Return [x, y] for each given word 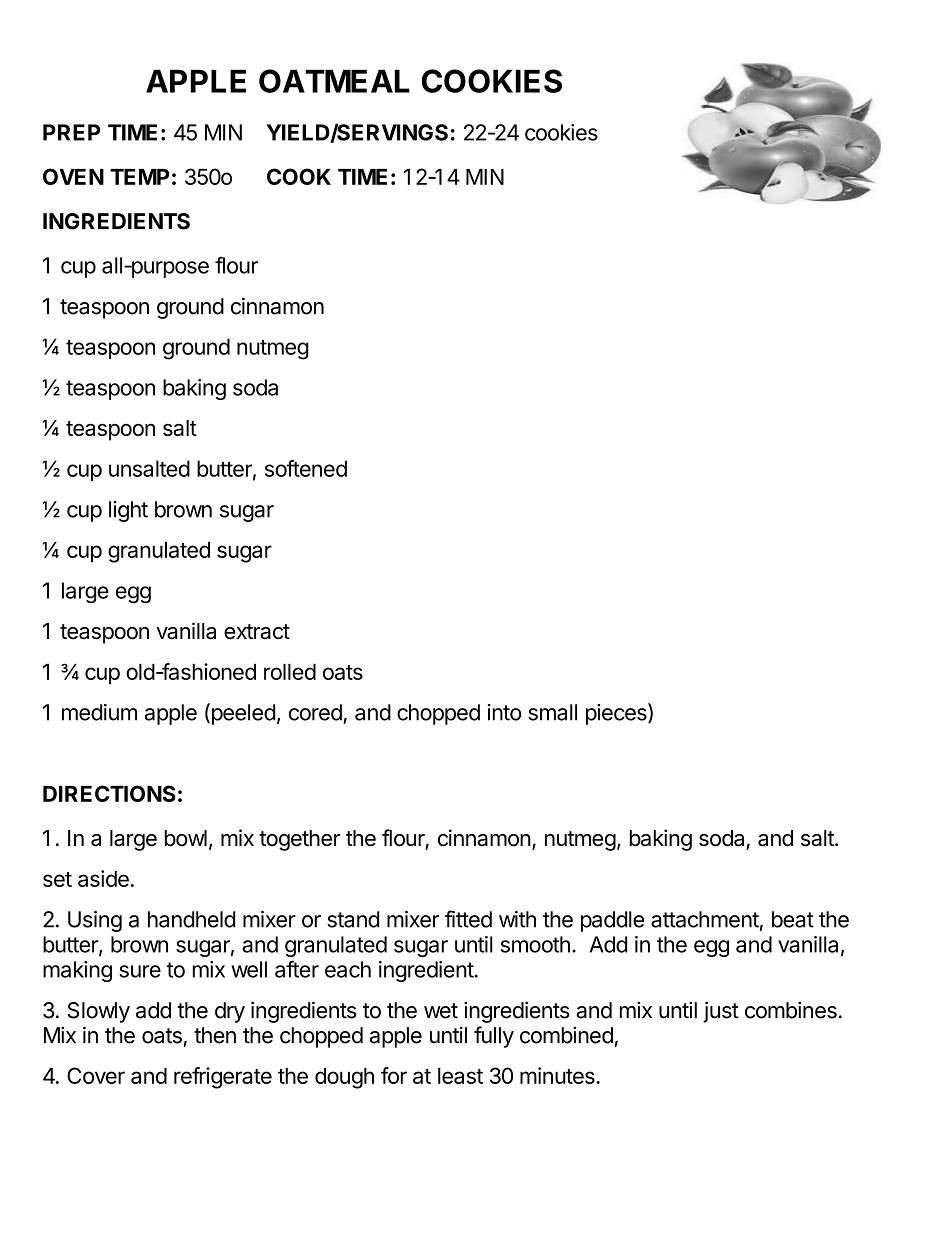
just [721, 1012]
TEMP [139, 177]
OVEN [73, 176]
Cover [96, 1075]
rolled [290, 672]
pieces [617, 714]
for [394, 1075]
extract [257, 632]
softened [306, 468]
